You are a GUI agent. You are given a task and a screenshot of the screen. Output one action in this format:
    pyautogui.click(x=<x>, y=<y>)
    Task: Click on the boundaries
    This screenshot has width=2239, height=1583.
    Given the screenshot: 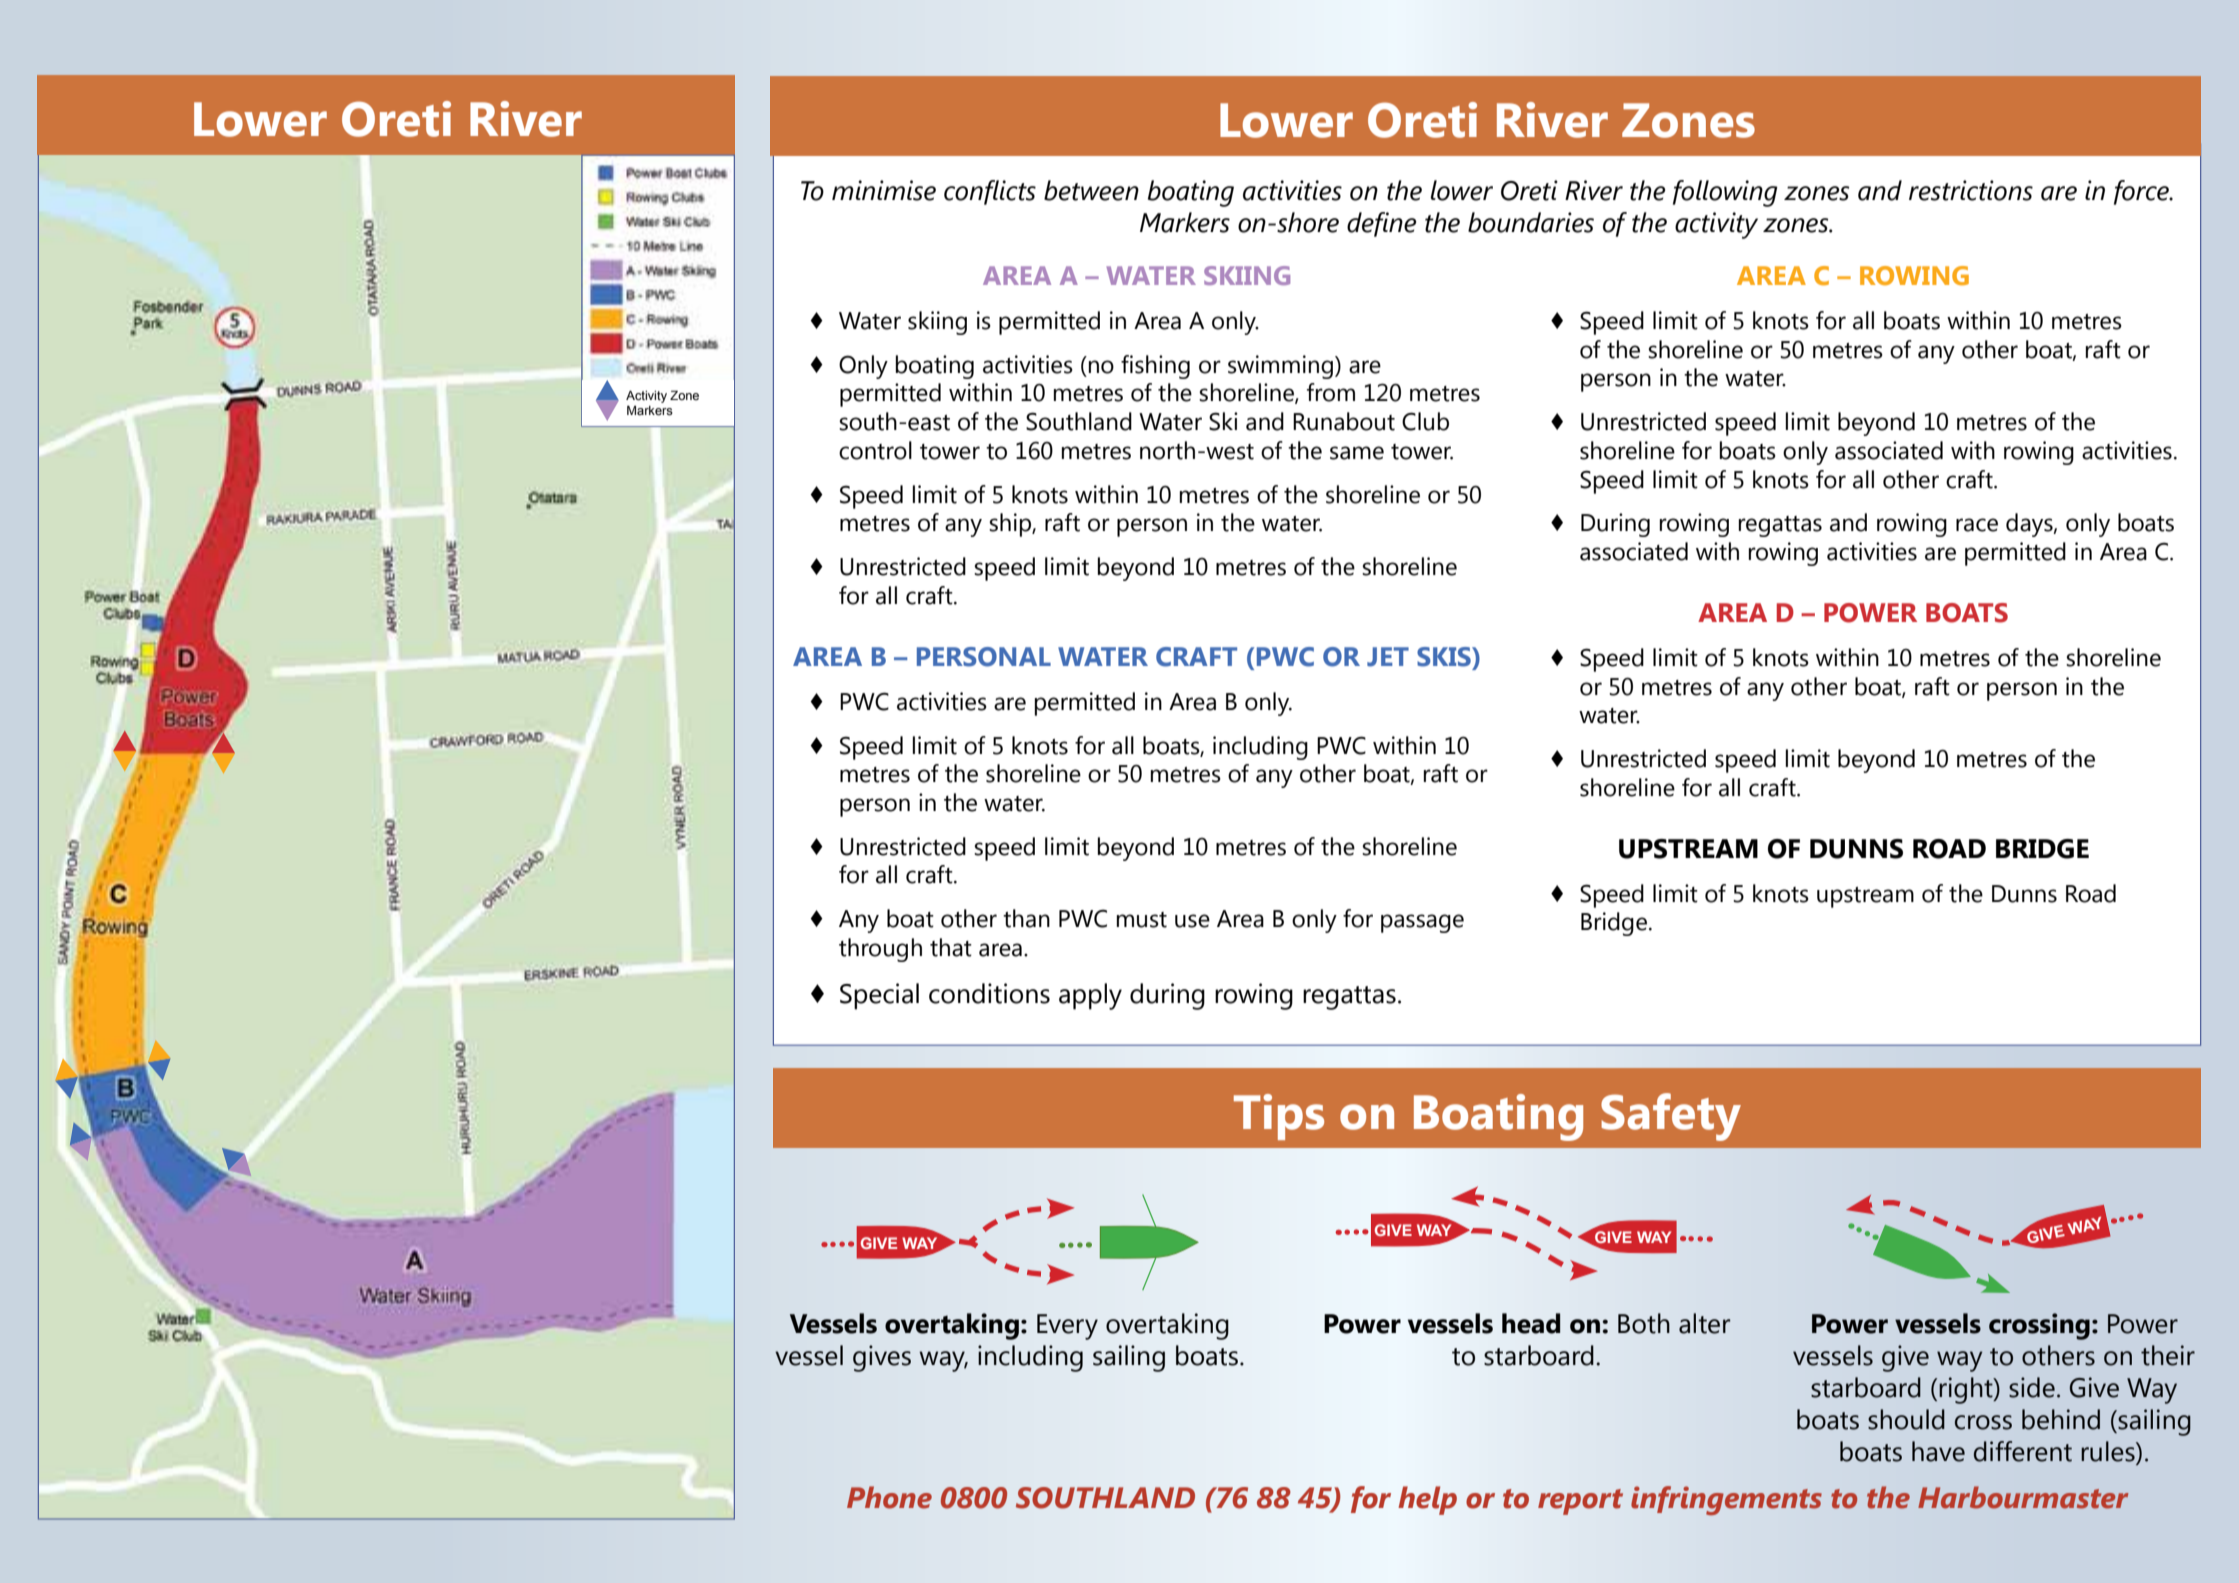 What is the action you would take?
    pyautogui.click(x=1531, y=222)
